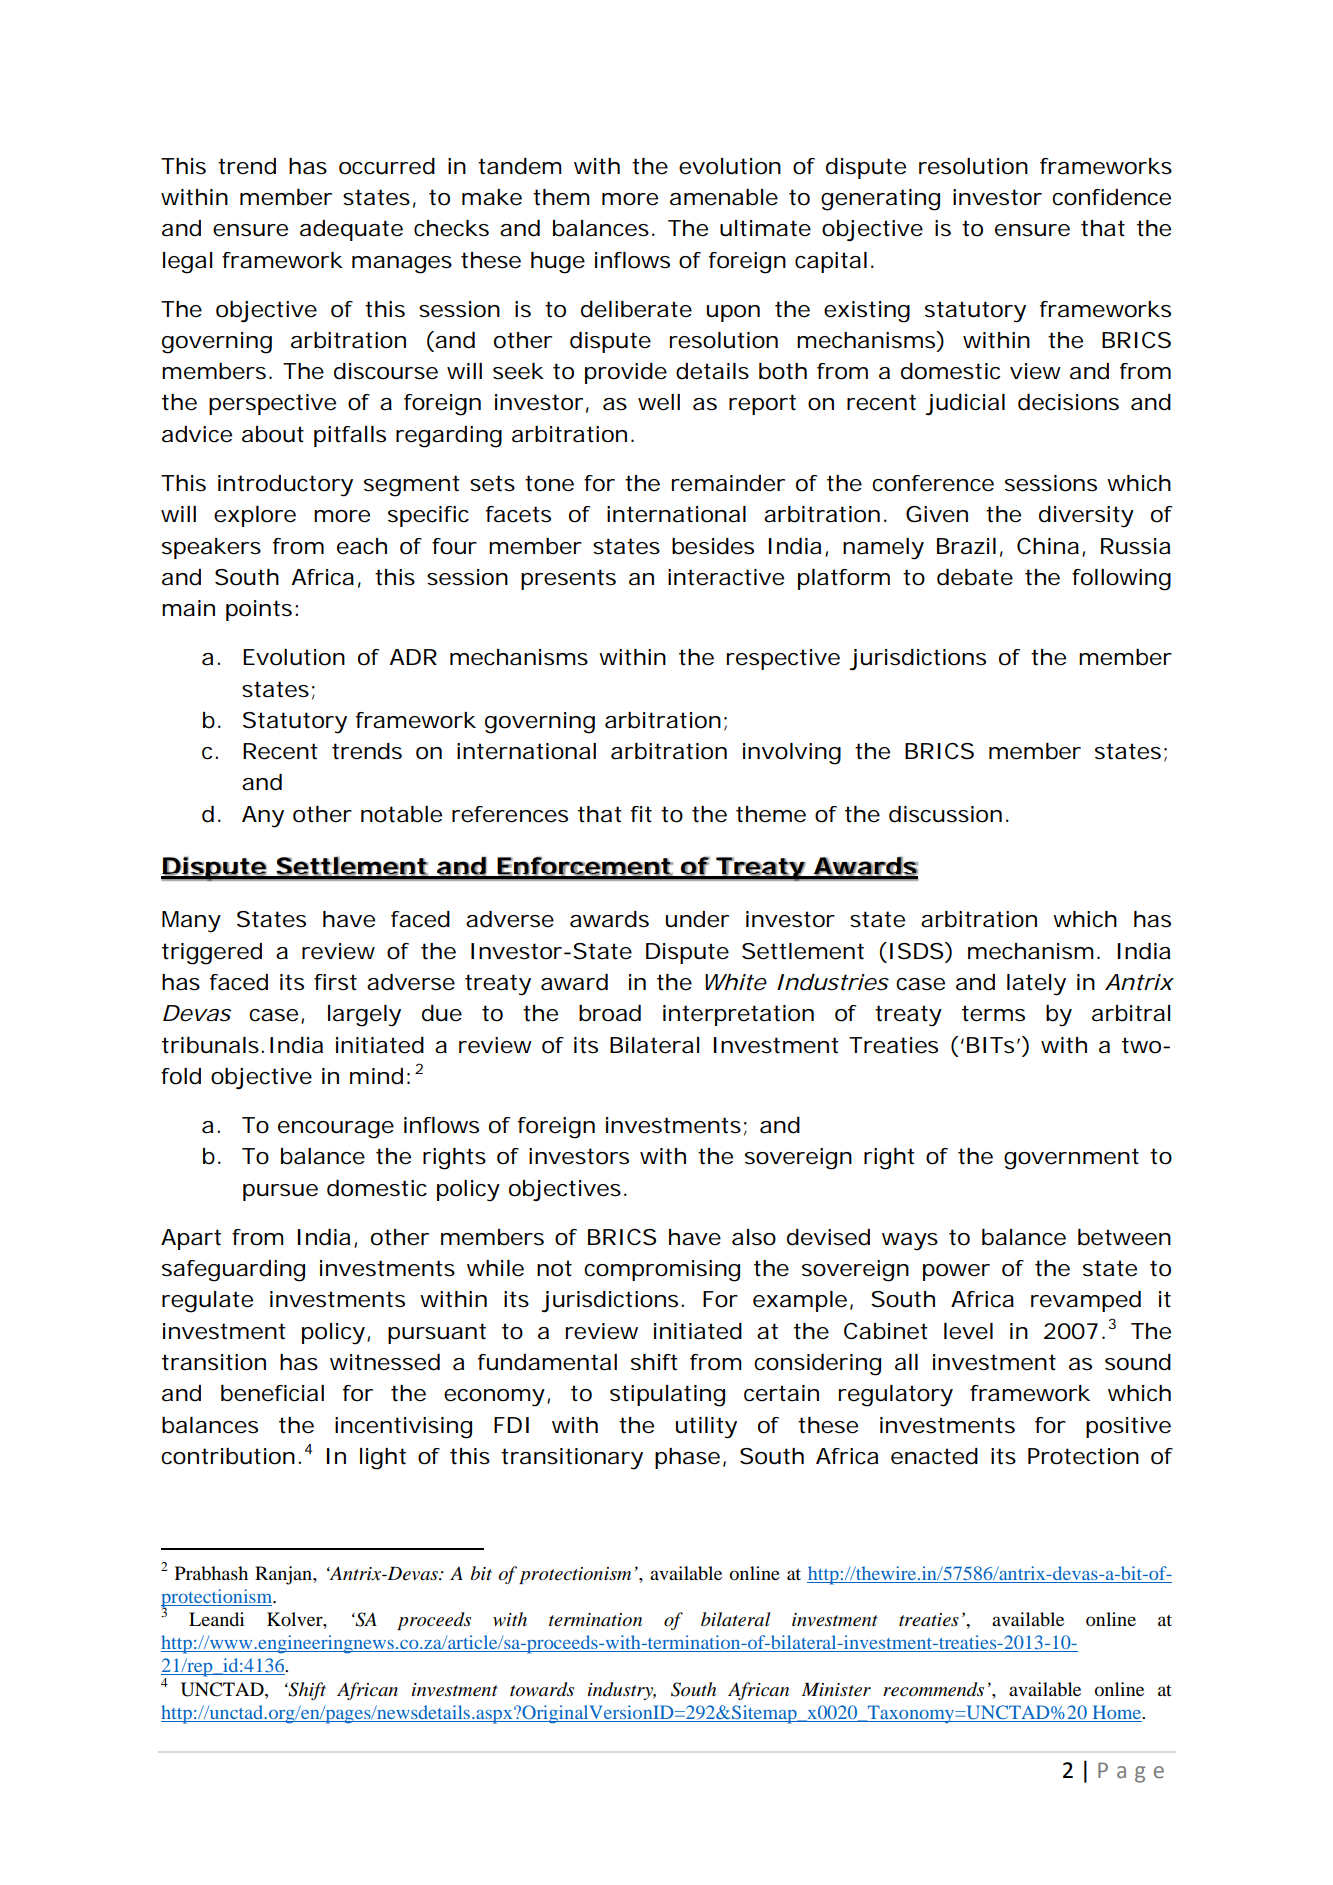 The width and height of the page is (1333, 1885). Describe the element at coordinates (975, 577) in the page. I see `debate` at that location.
